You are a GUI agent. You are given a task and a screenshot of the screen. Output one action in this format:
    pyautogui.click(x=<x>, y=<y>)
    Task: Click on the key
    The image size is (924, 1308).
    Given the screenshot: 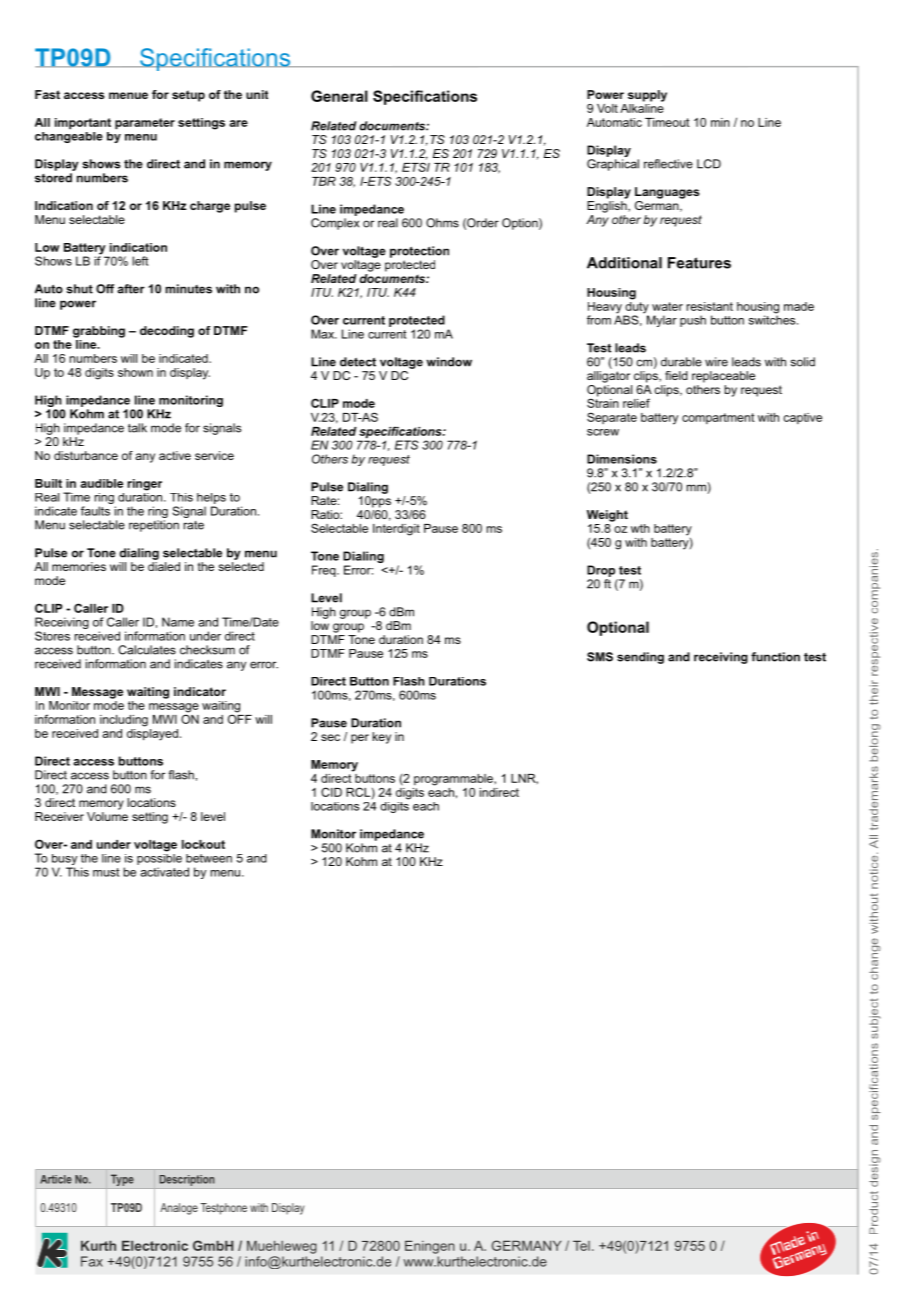 What is the action you would take?
    pyautogui.click(x=382, y=738)
